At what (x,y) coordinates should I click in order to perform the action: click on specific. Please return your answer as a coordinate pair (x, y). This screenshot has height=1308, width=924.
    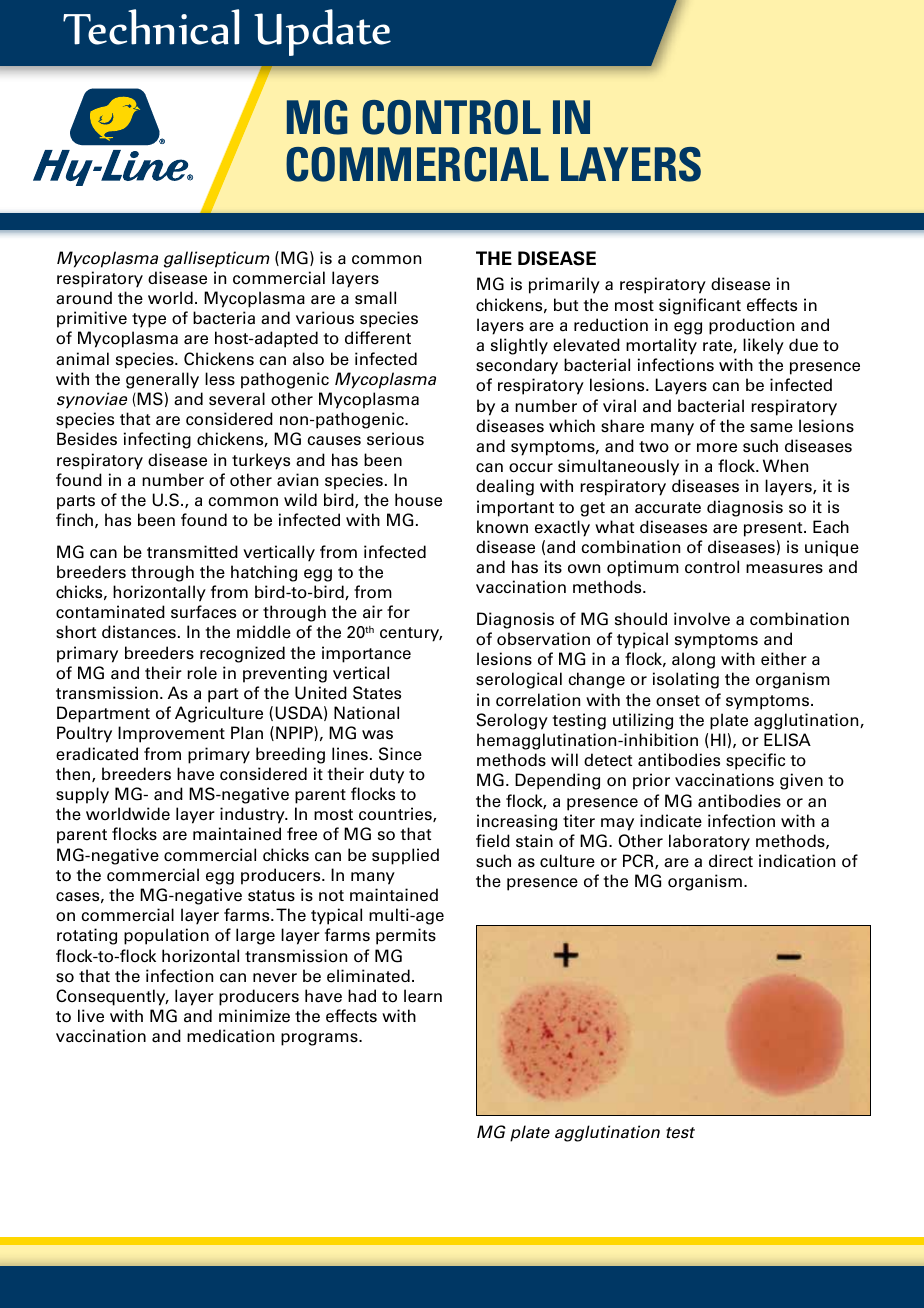
    Looking at the image, I should click on (755, 761).
